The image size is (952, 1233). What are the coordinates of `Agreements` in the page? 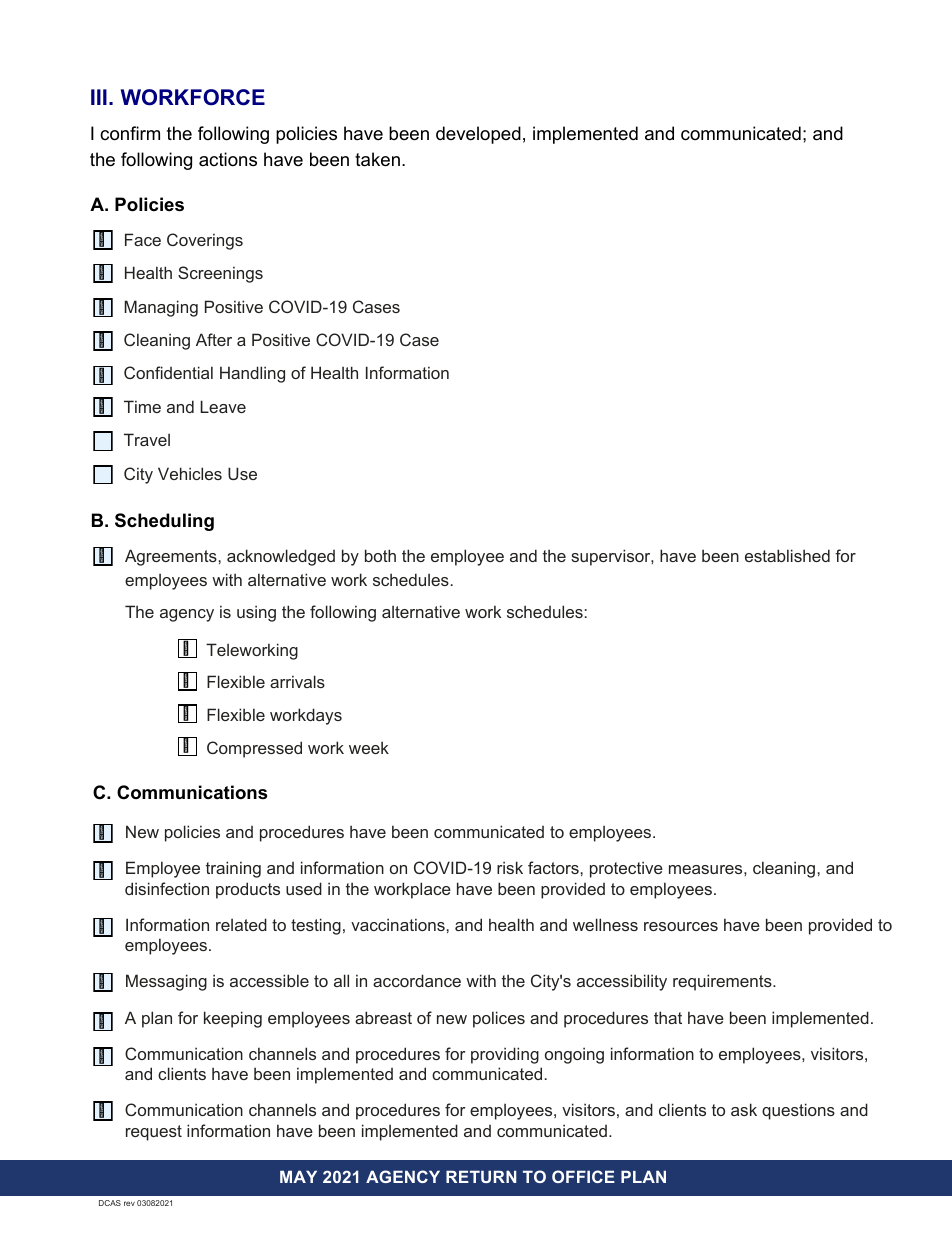 It's located at (172, 557).
